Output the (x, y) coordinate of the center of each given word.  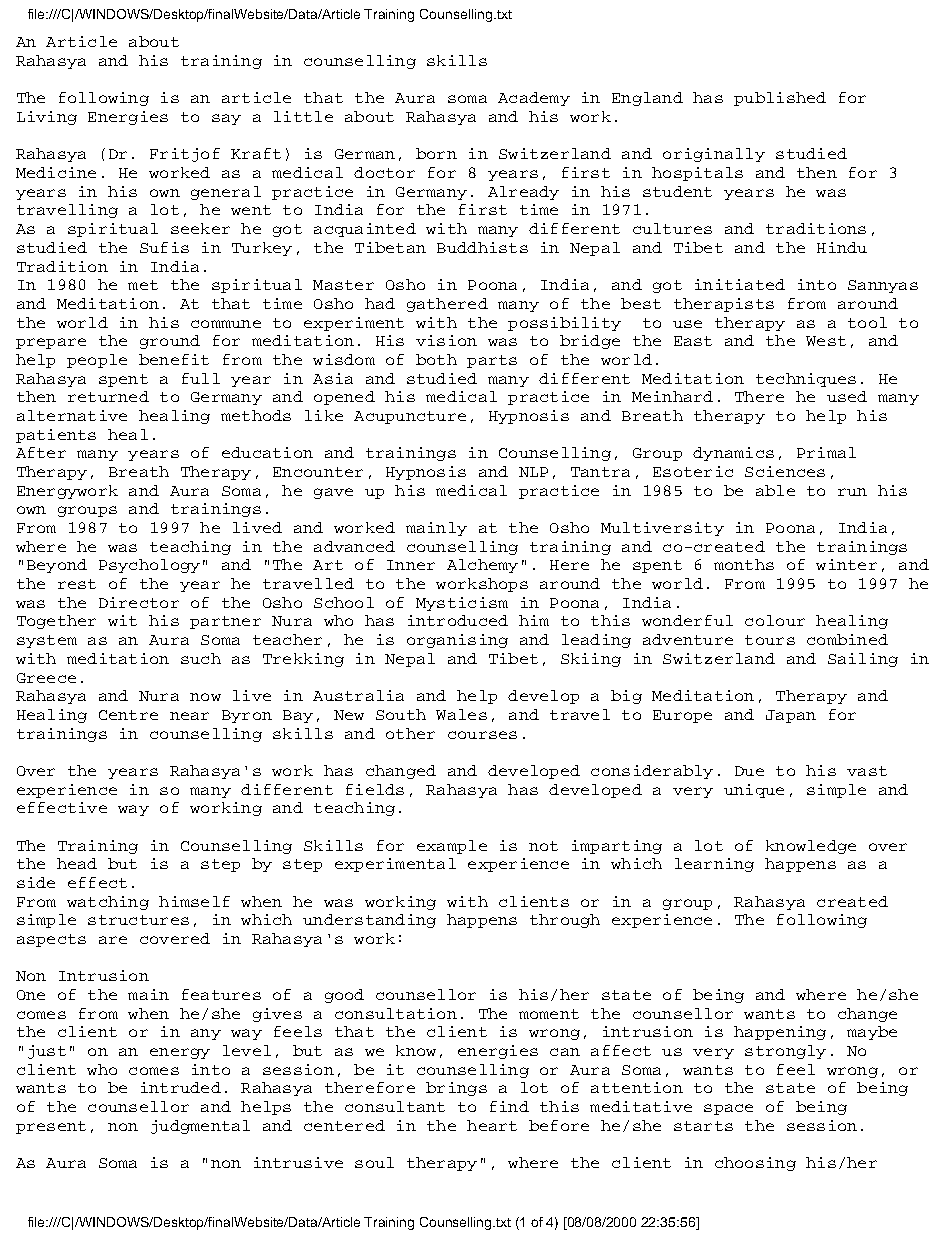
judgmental (200, 1127)
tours (770, 640)
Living (47, 118)
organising (457, 641)
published (780, 99)
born (436, 153)
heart (492, 1125)
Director (139, 602)
